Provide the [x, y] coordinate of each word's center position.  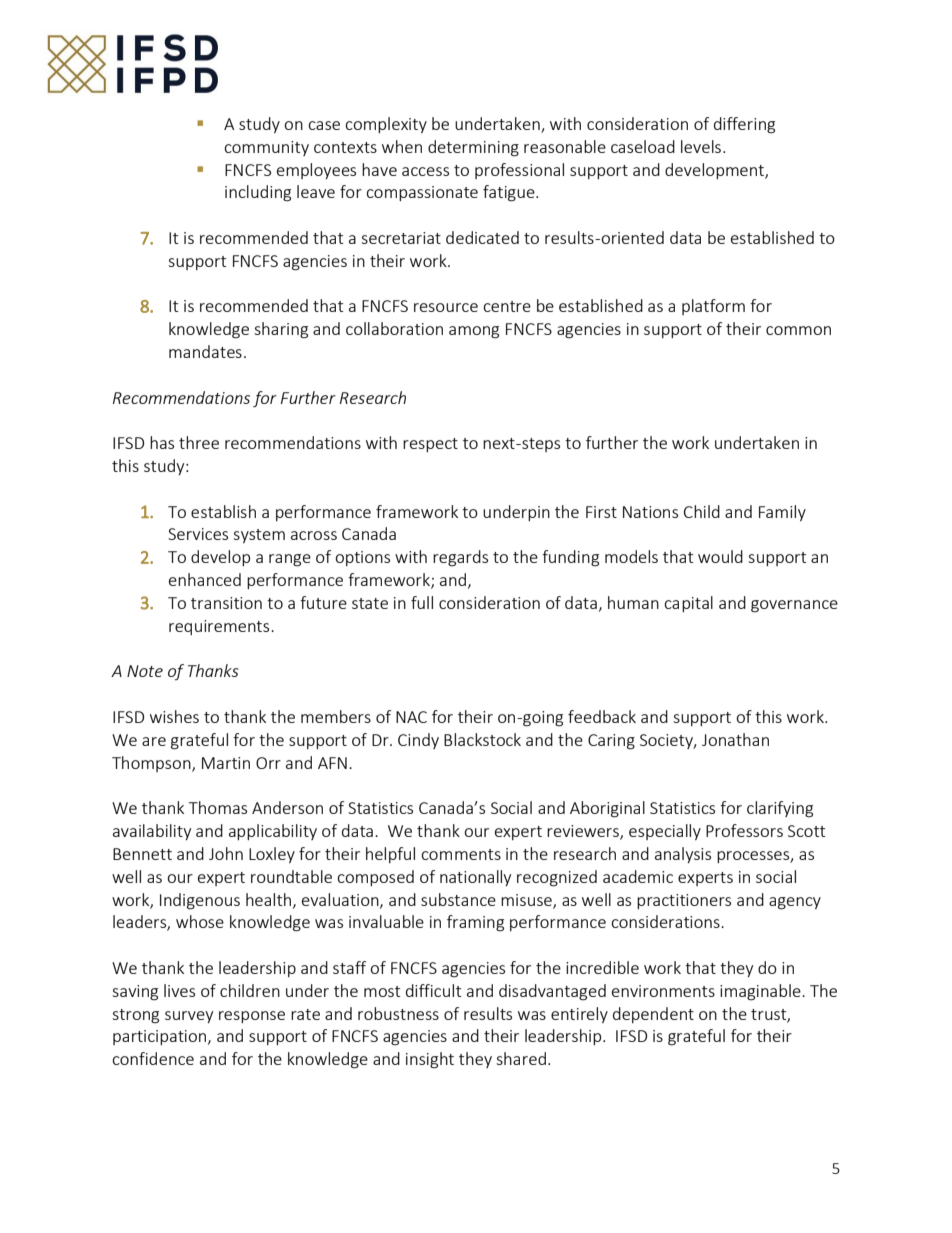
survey [189, 1017]
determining [473, 148]
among [474, 332]
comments [461, 854]
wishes [174, 716]
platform [713, 307]
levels [701, 146]
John [226, 853]
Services [198, 534]
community [266, 148]
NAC [411, 717]
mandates [205, 351]
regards [460, 558]
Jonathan [735, 739]
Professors [744, 830]
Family [782, 513]
